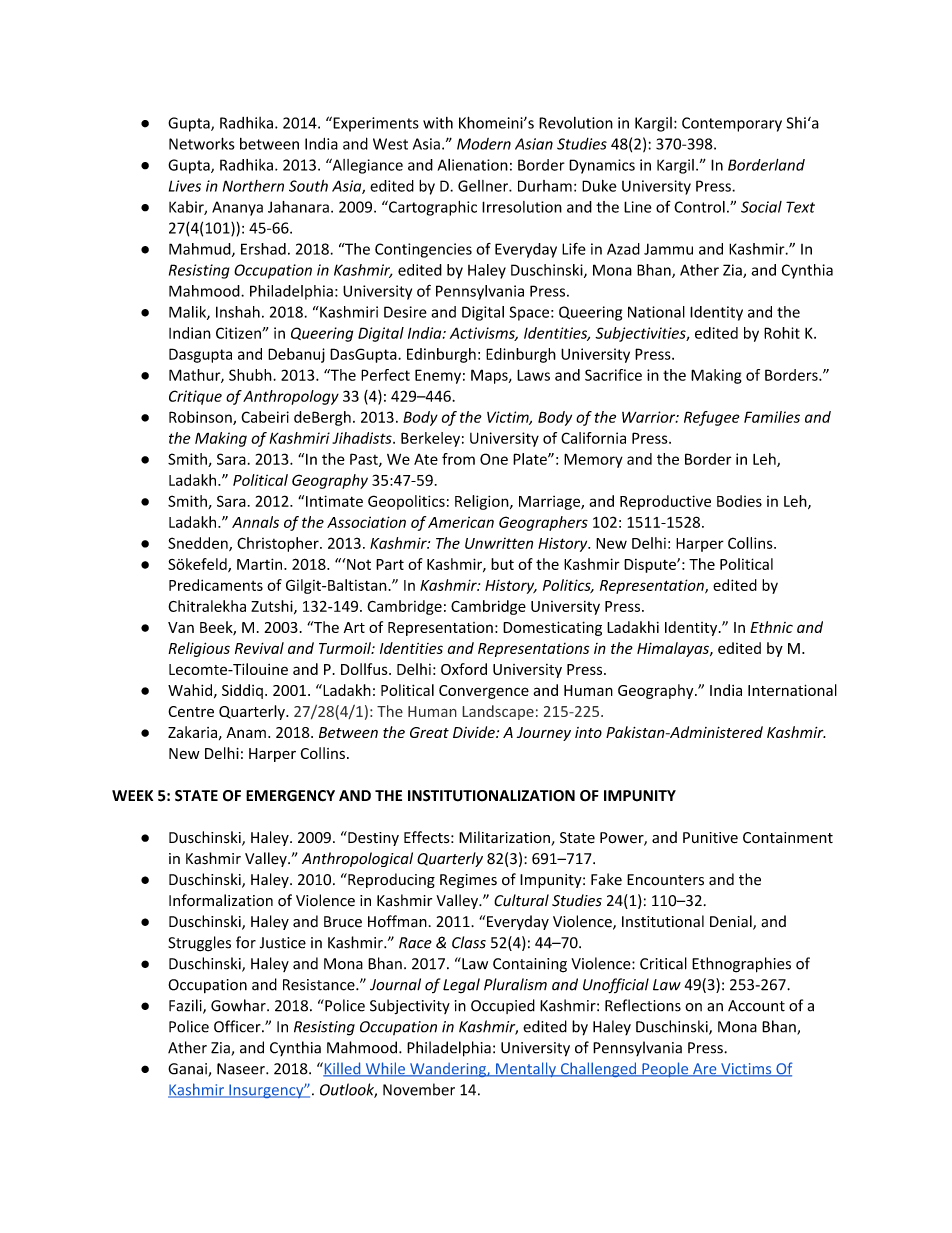  What do you see at coordinates (405, 312) in the document?
I see `Desire` at bounding box center [405, 312].
